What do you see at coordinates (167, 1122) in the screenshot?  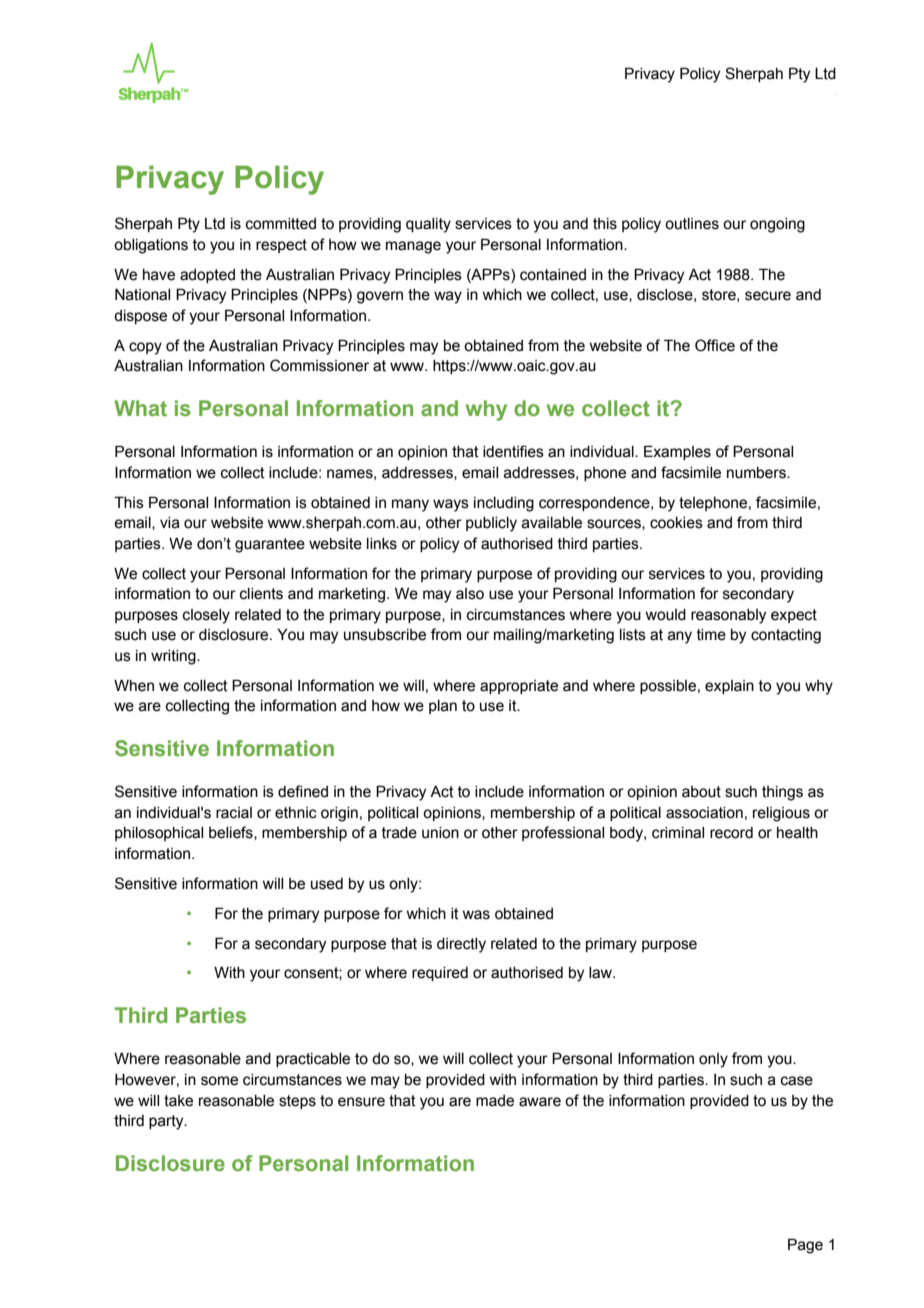 I see `party` at bounding box center [167, 1122].
